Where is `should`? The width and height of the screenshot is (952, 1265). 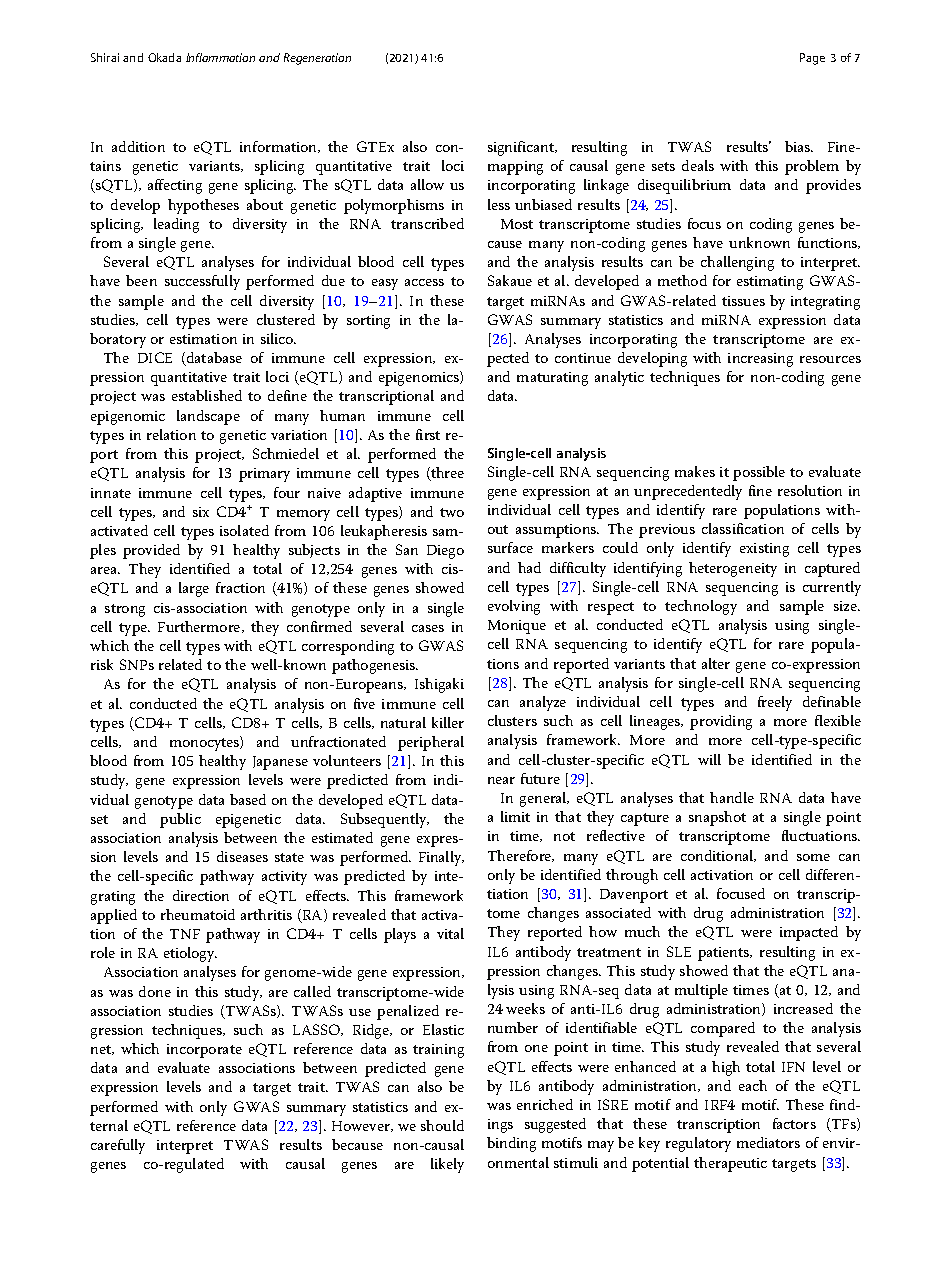 should is located at coordinates (442, 1125).
